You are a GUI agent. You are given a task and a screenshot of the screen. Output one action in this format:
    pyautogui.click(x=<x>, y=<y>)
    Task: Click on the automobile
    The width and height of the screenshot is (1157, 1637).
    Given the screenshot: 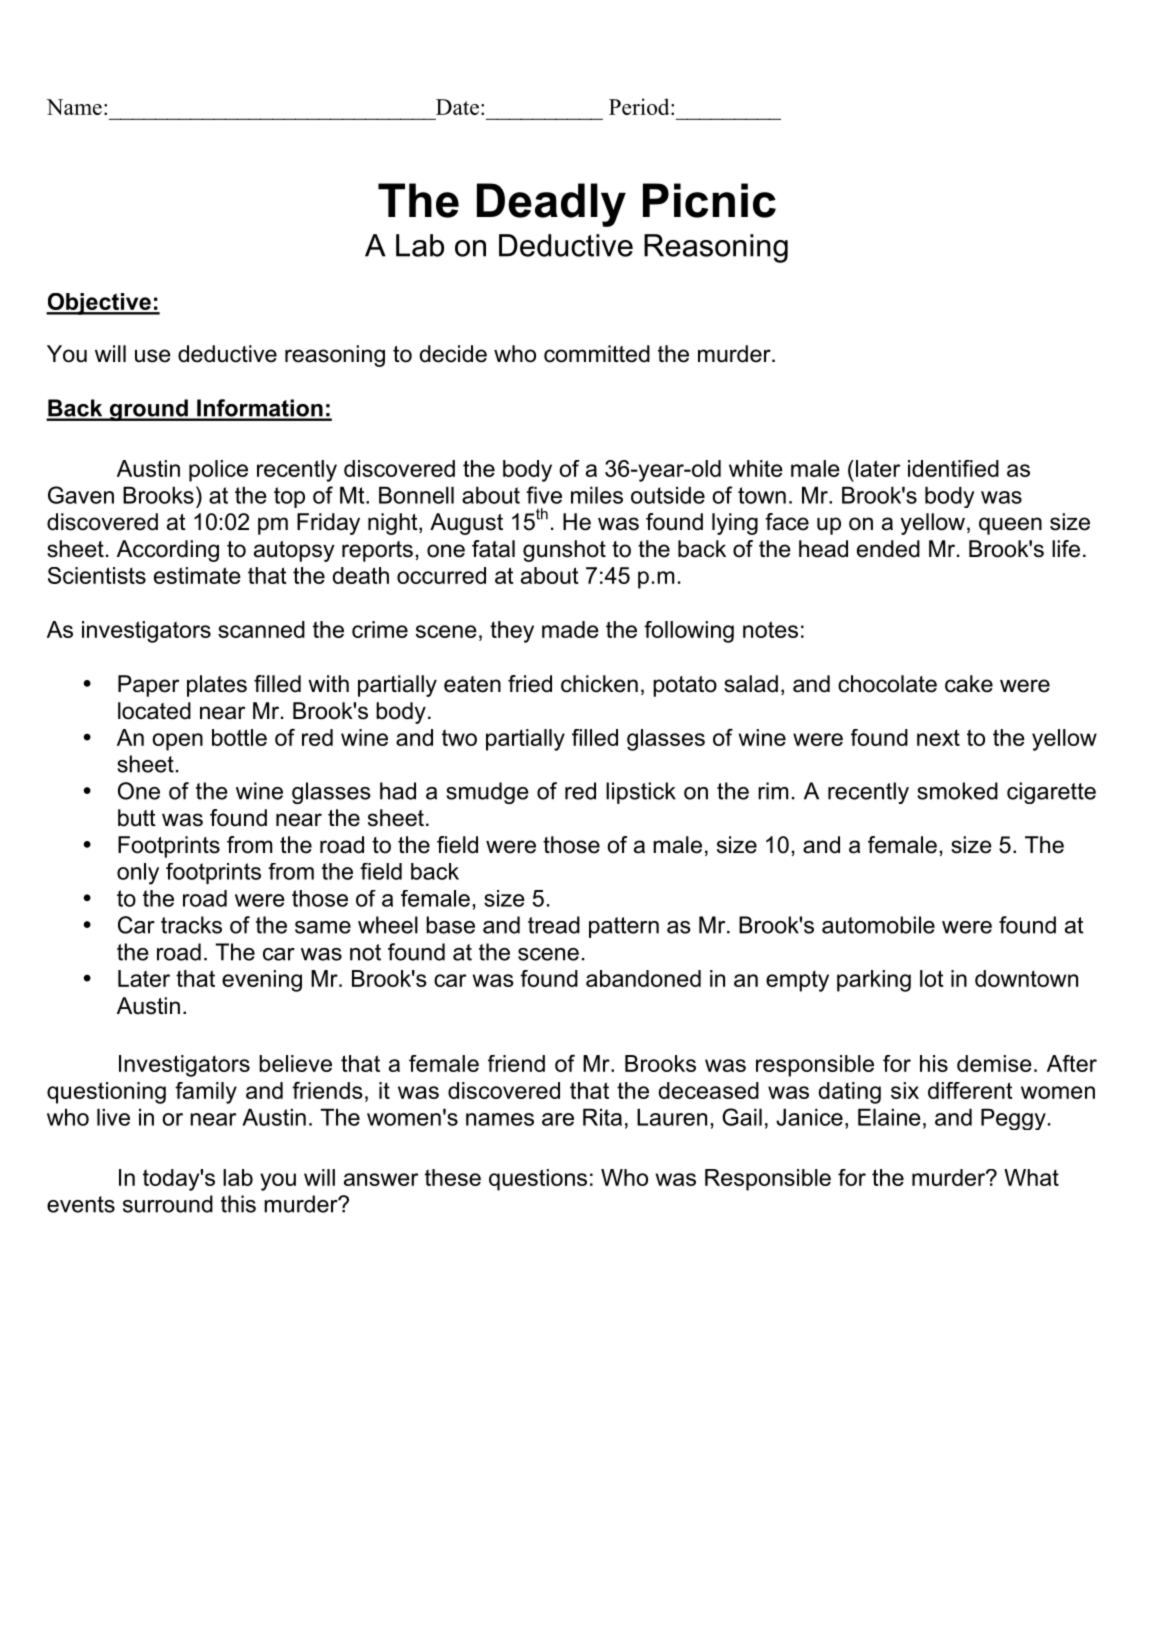 What is the action you would take?
    pyautogui.click(x=878, y=925)
